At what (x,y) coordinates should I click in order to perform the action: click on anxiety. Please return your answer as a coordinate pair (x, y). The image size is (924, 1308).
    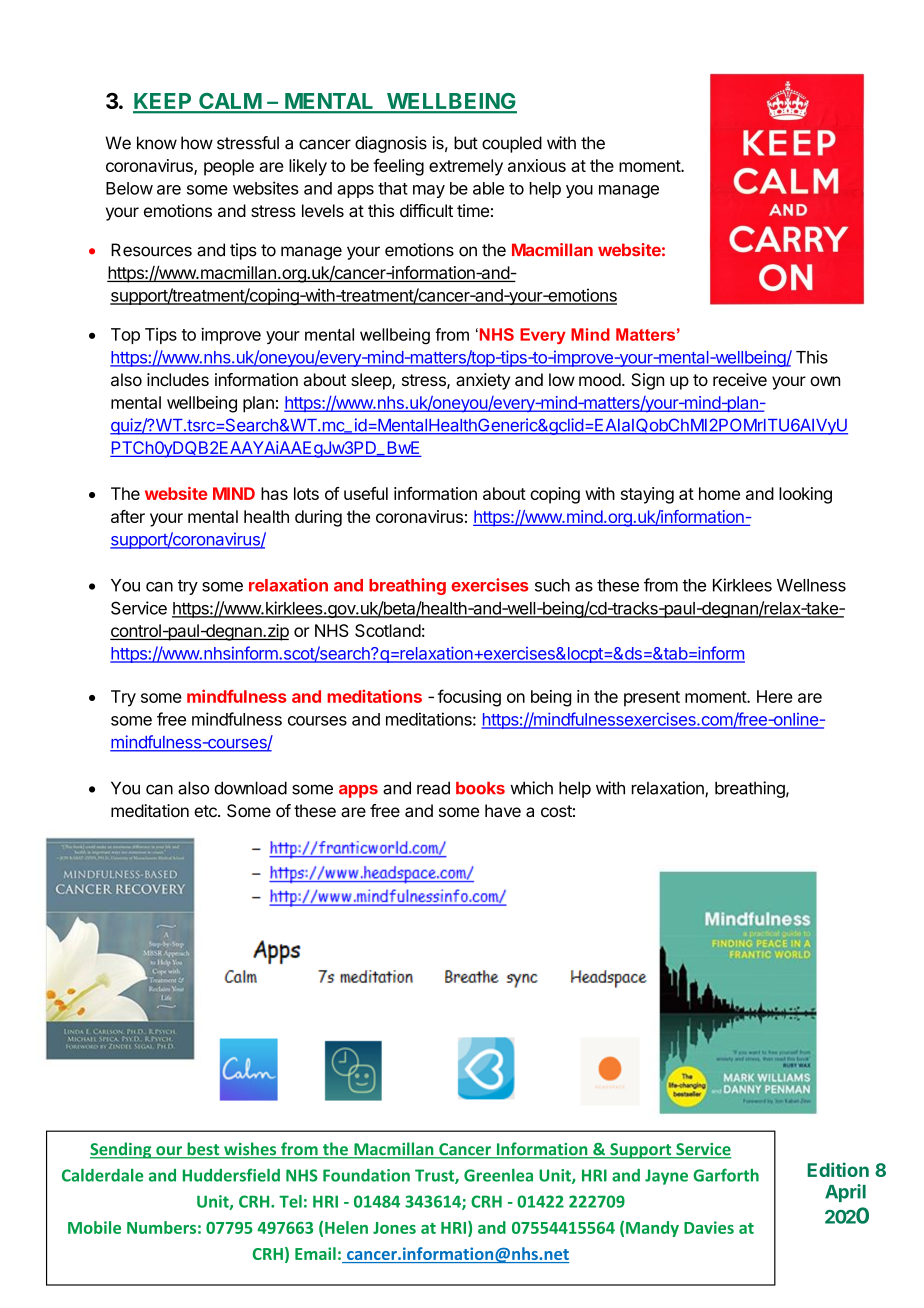
    Looking at the image, I should click on (483, 381).
